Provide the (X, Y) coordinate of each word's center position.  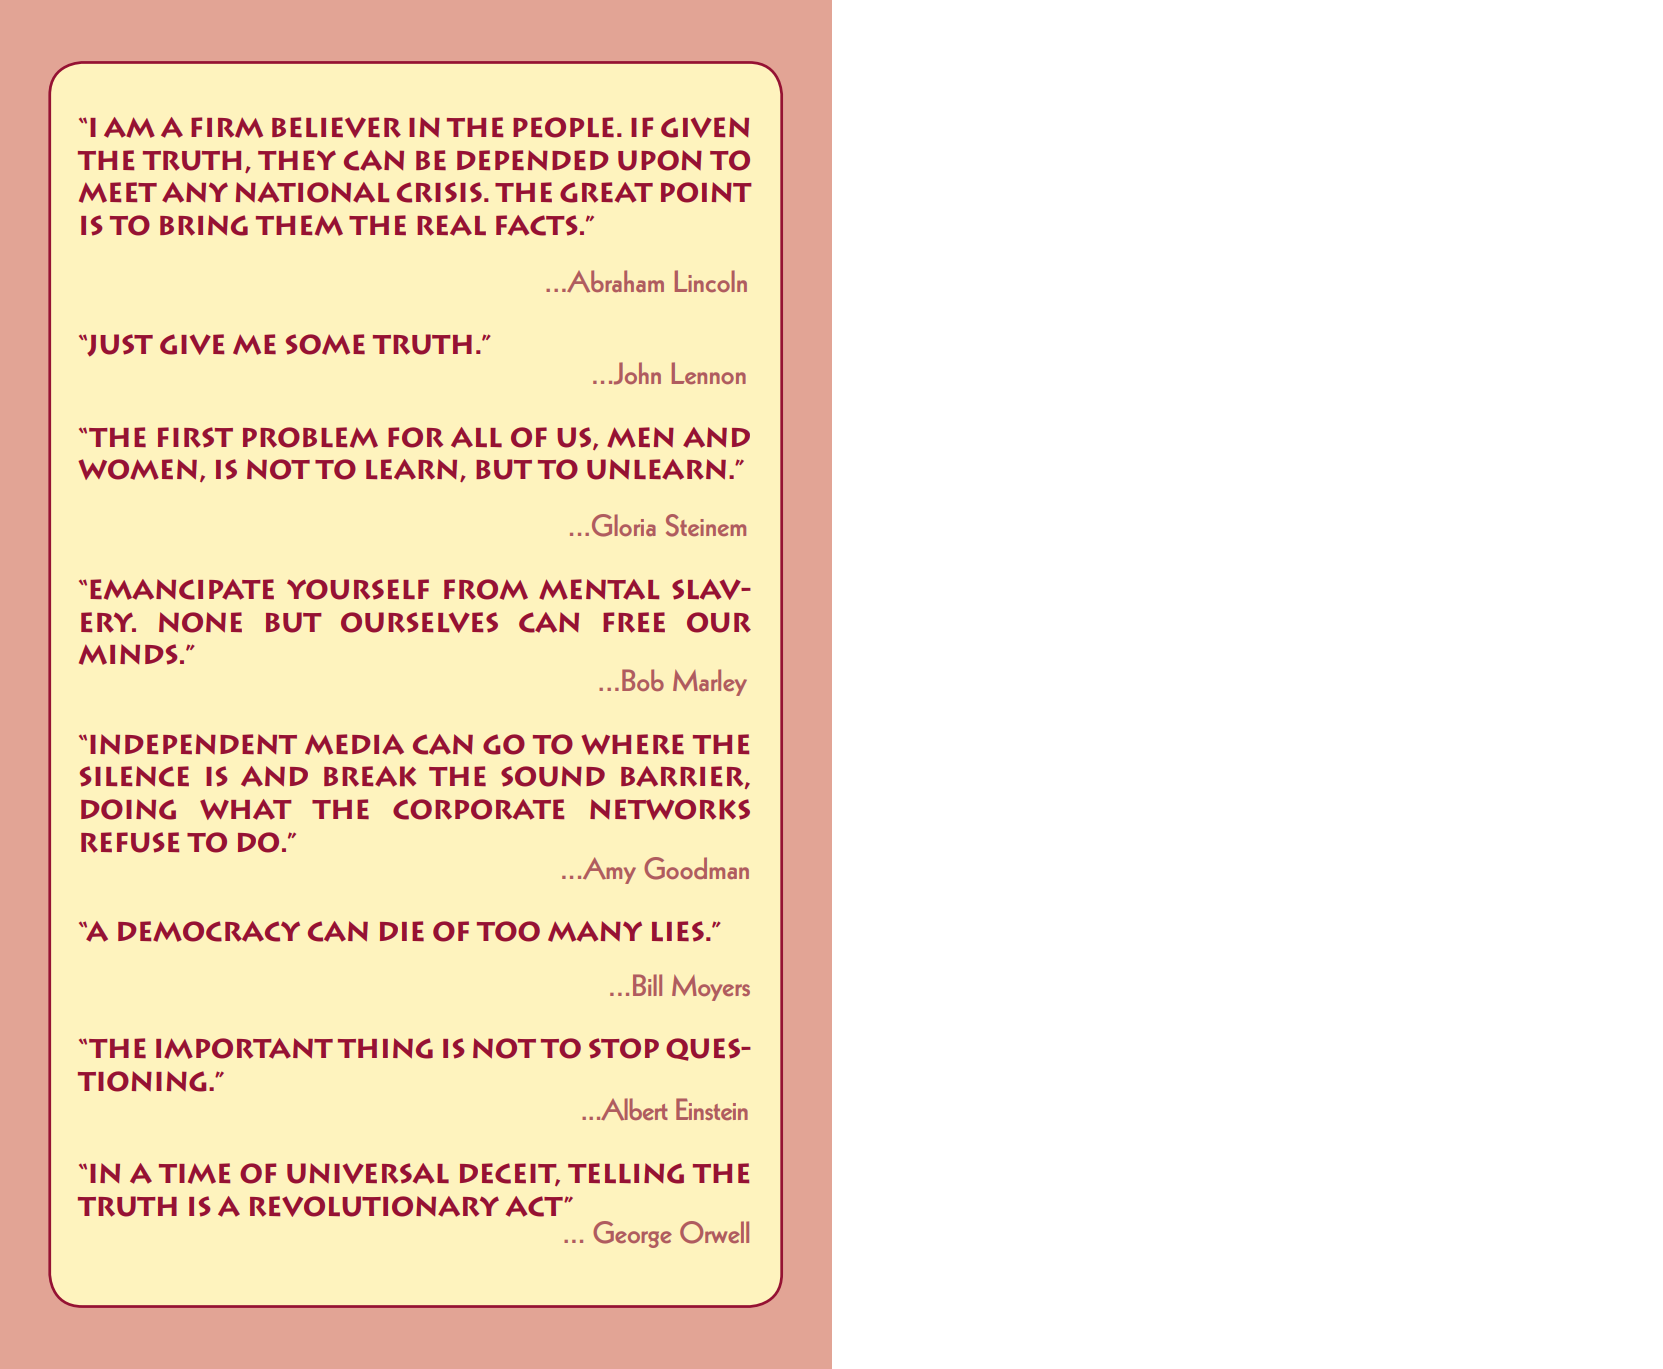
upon (660, 160)
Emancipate (182, 589)
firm (227, 127)
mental (599, 589)
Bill (647, 985)
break (370, 776)
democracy (209, 931)
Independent (193, 744)
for (415, 437)
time (194, 1173)
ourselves (419, 622)
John (637, 373)
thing (385, 1048)
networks (670, 809)
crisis (439, 192)
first (195, 437)
